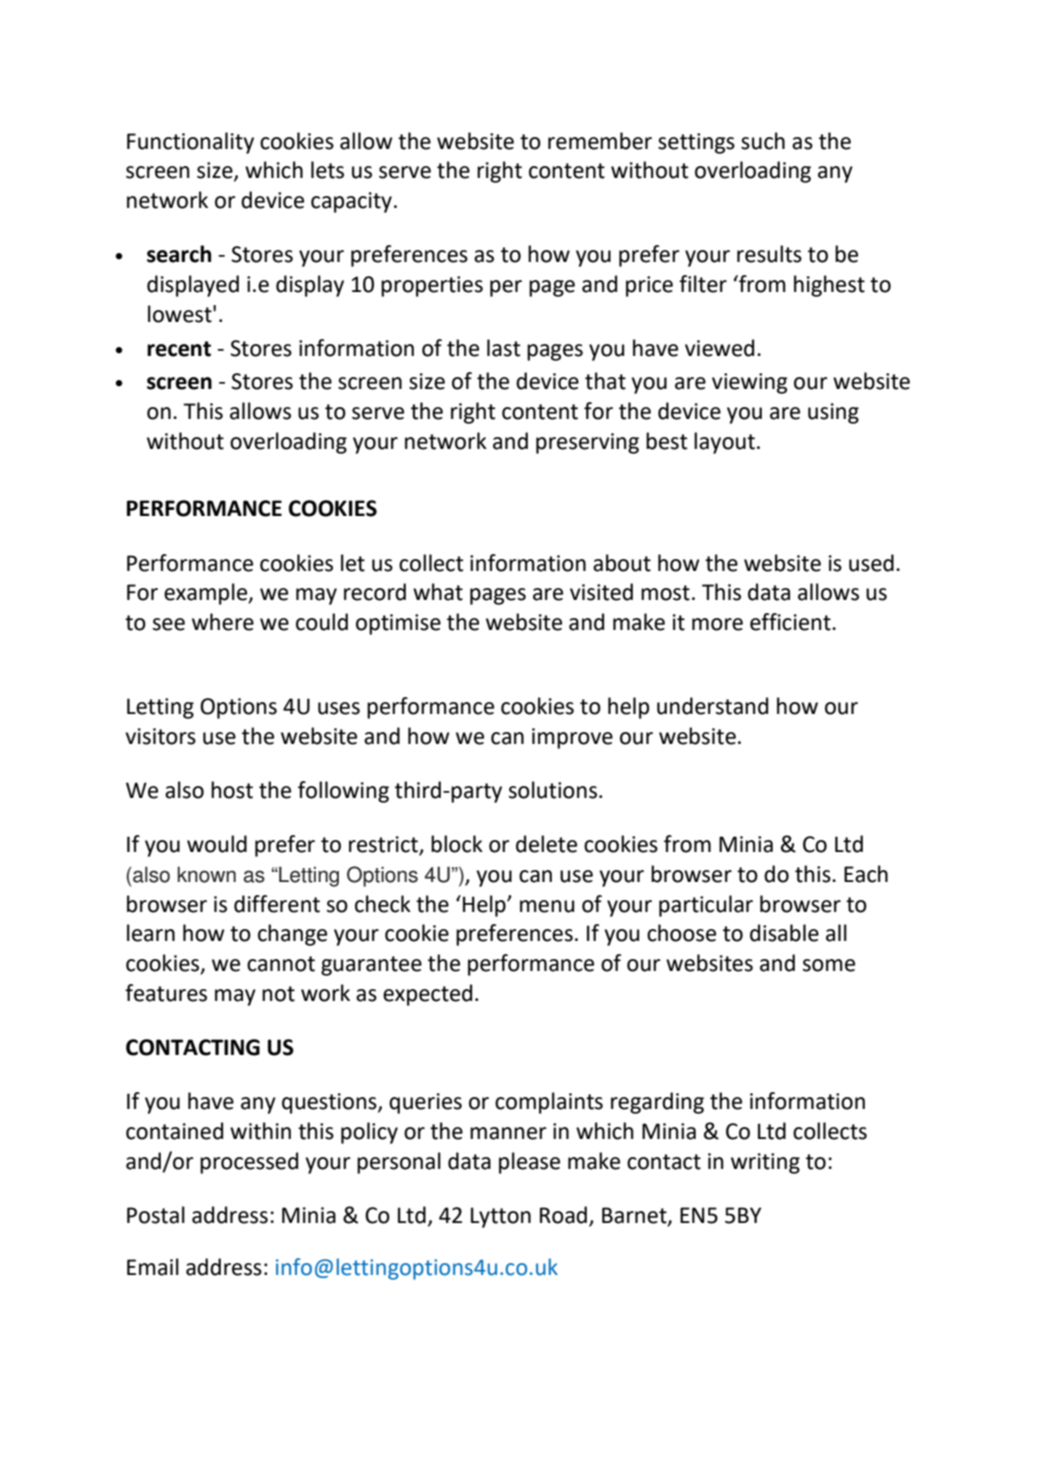 The image size is (1037, 1467). I want to click on efficient, so click(791, 622).
